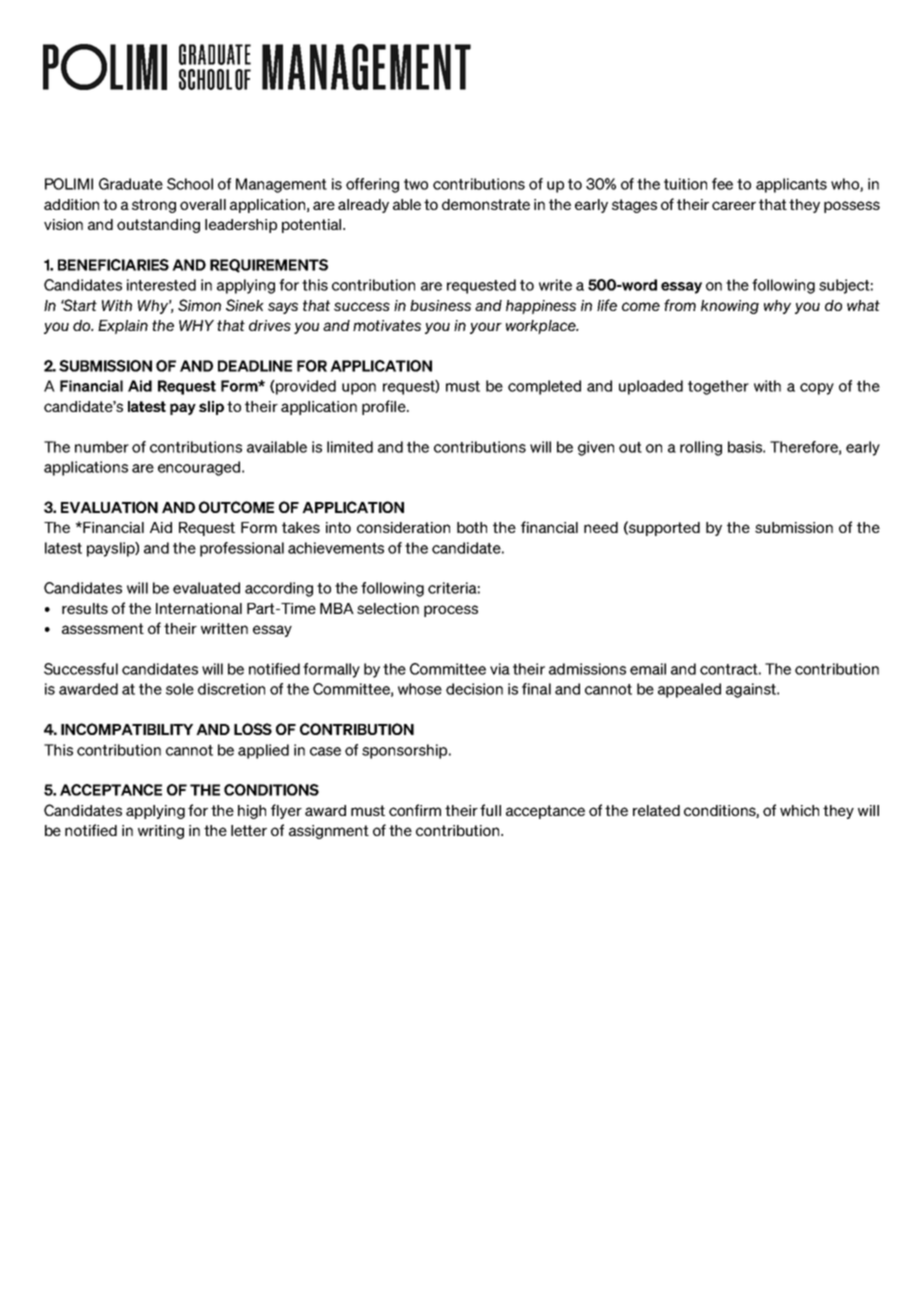 The height and width of the page is (1308, 924). Describe the element at coordinates (734, 205) in the page. I see `career` at that location.
